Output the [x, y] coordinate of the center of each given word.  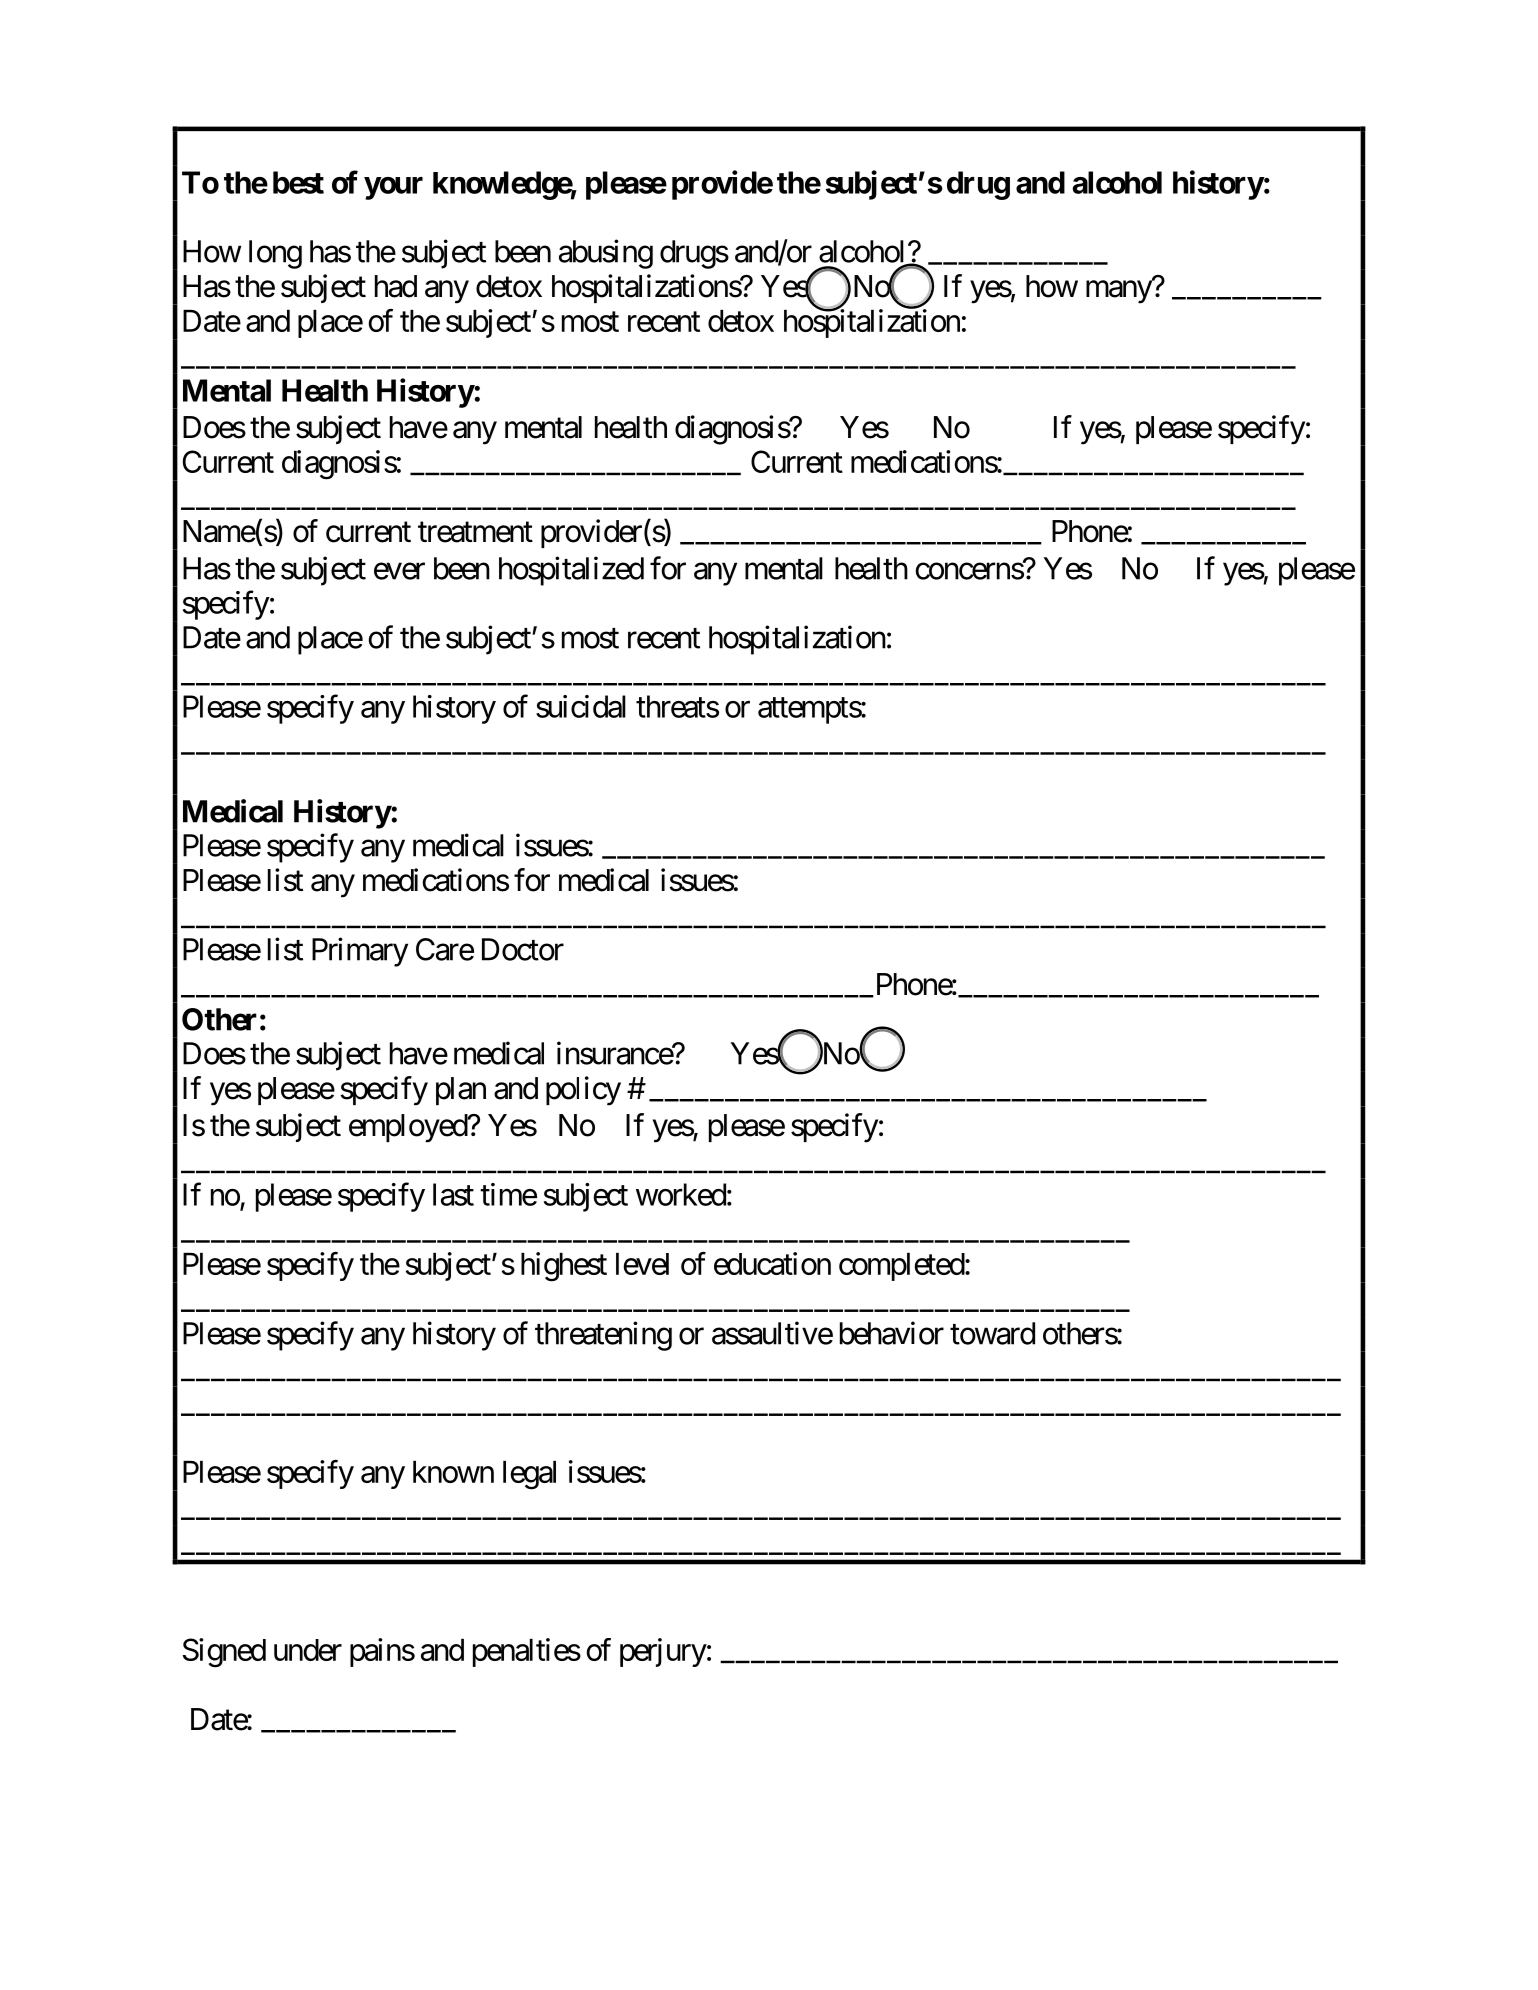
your [393, 188]
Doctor [523, 949]
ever [399, 571]
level [642, 1264]
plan [461, 1091]
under [308, 1650]
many [1119, 292]
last [453, 1194]
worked [681, 1194]
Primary [360, 952]
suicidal [581, 706]
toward [992, 1333]
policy [583, 1091]
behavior [892, 1333]
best [298, 182]
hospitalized [571, 571]
